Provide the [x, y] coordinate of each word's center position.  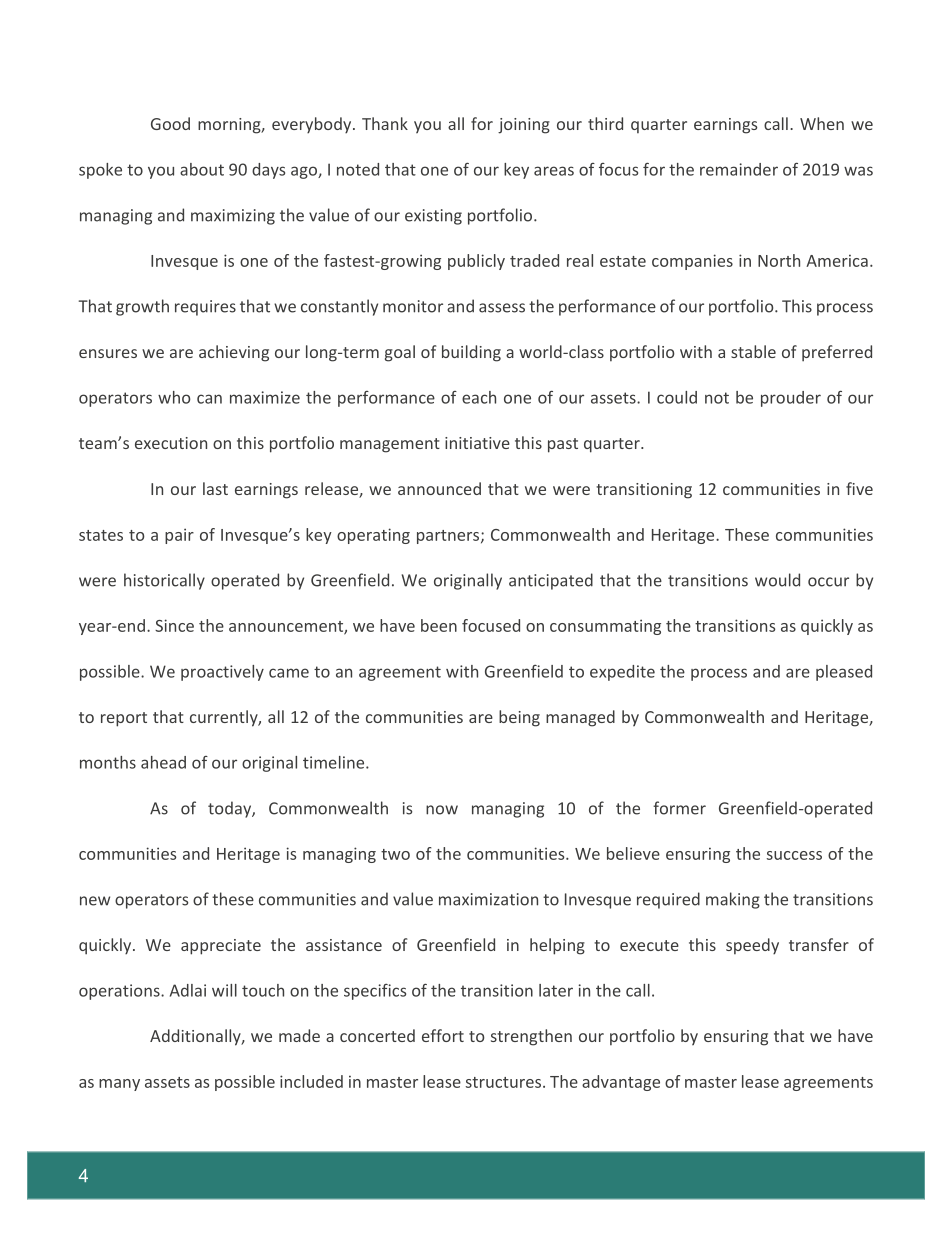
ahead [163, 762]
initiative [477, 443]
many [119, 1085]
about [202, 169]
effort [443, 1035]
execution [171, 443]
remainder [739, 169]
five [859, 488]
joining [524, 126]
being [519, 718]
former [679, 808]
